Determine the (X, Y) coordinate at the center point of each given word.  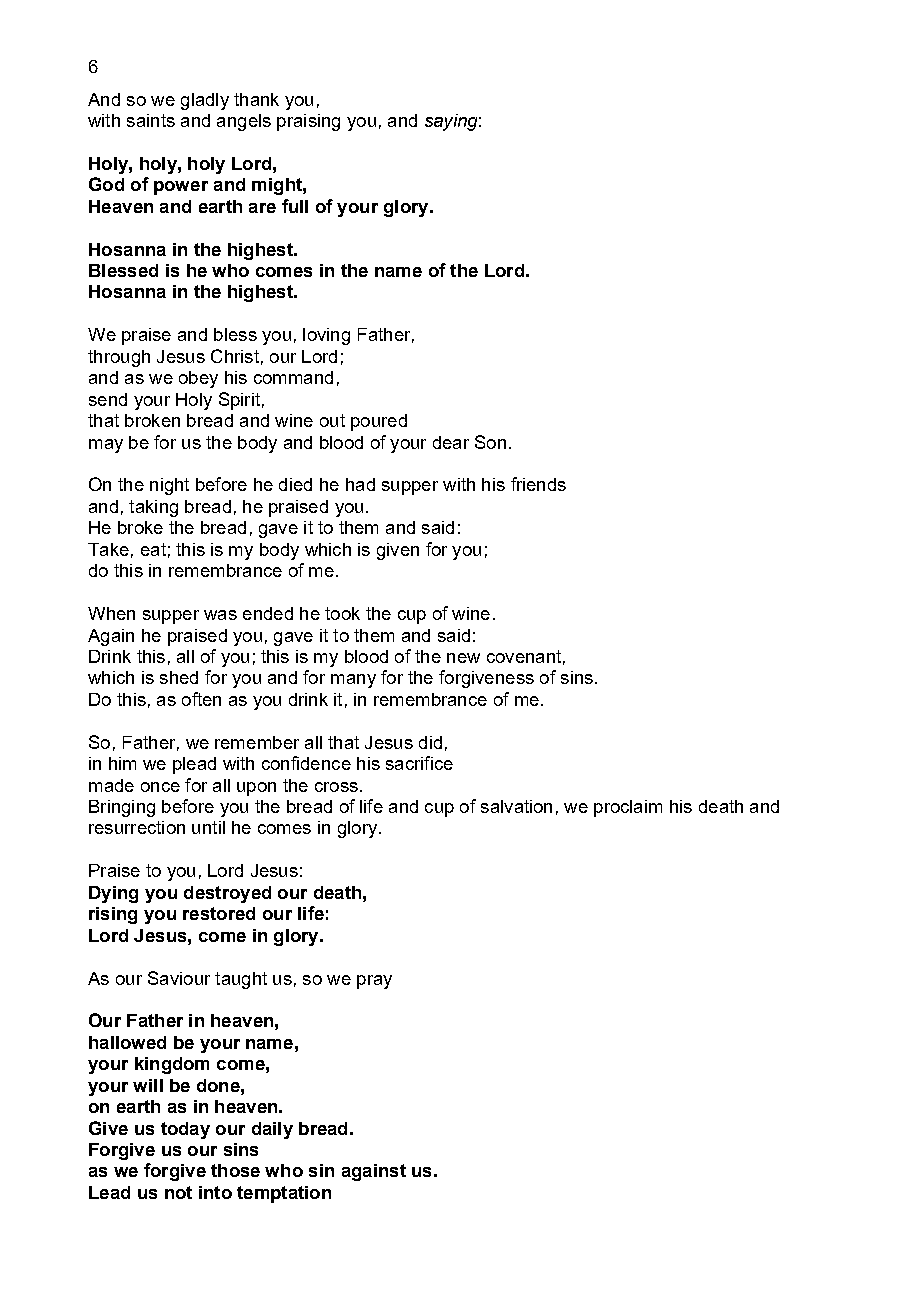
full (295, 206)
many (353, 681)
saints (151, 120)
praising (308, 122)
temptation (284, 1194)
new (463, 658)
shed (179, 677)
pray (374, 982)
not (178, 1192)
